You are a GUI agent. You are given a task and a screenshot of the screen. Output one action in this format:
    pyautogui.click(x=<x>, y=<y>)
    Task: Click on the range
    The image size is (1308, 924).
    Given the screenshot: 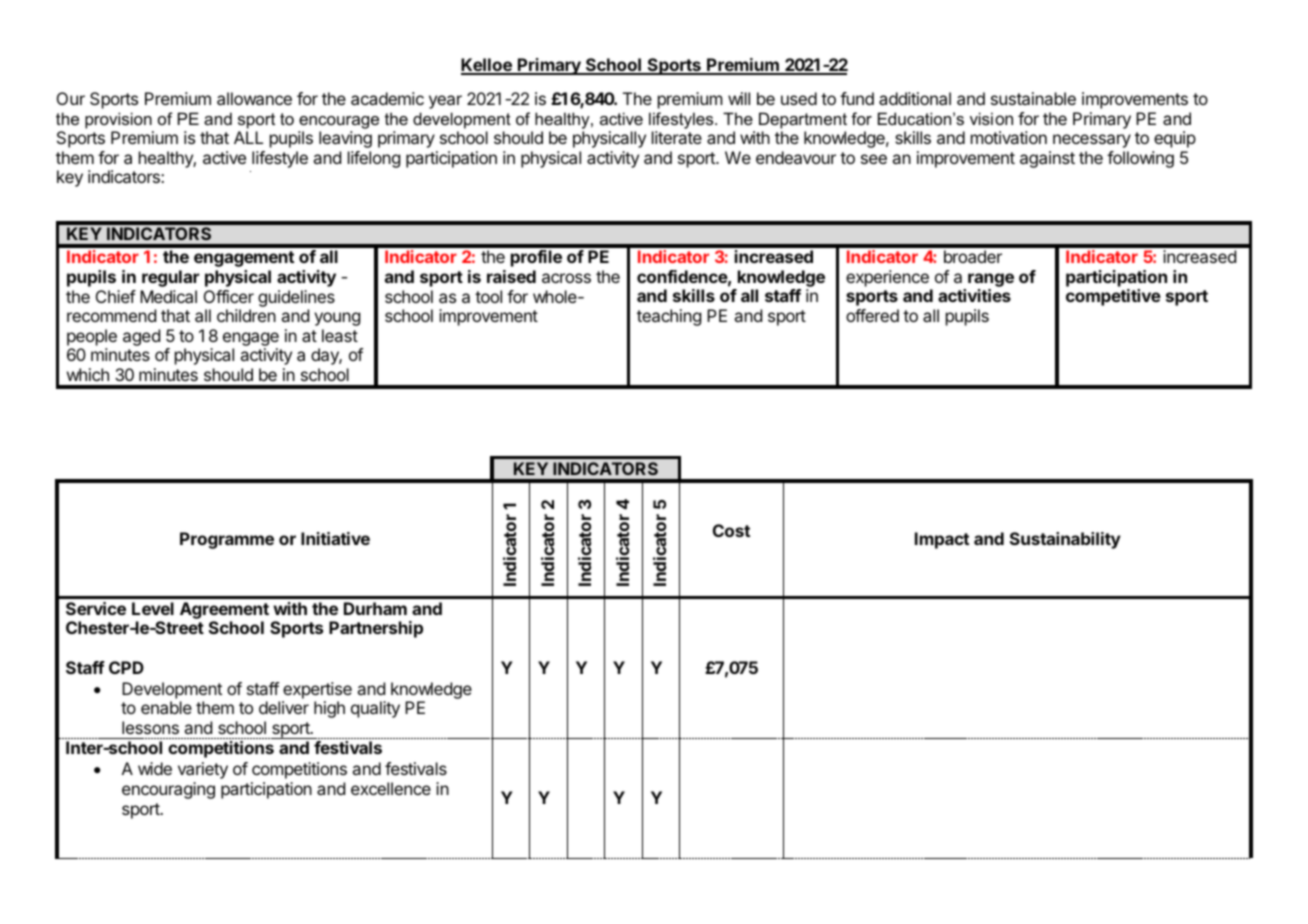 What is the action you would take?
    pyautogui.click(x=991, y=280)
